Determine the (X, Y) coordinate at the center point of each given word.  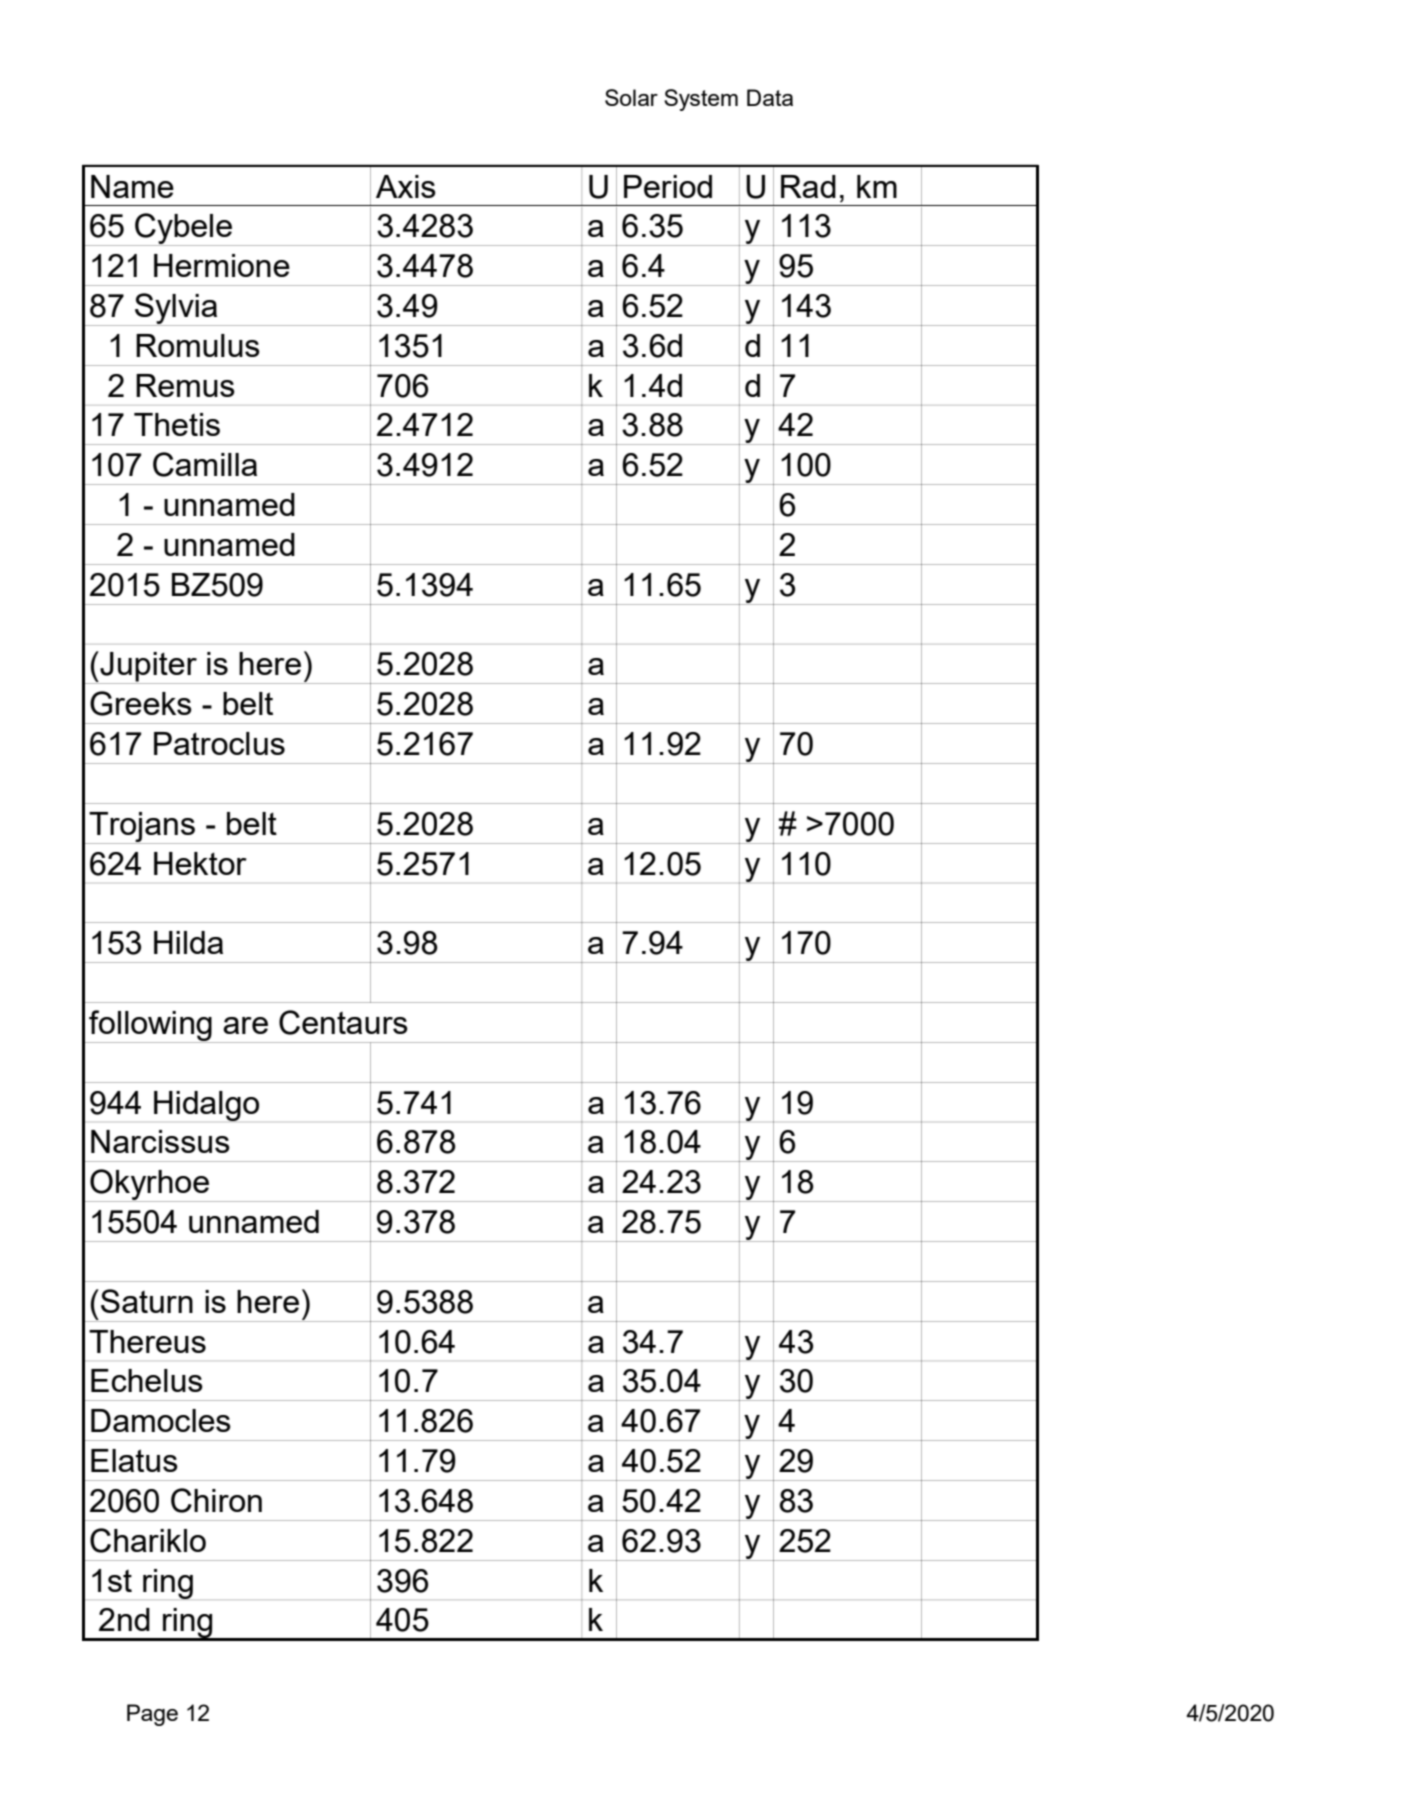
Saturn (147, 1301)
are (245, 1025)
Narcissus (160, 1141)
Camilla (205, 464)
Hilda (188, 942)
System (701, 100)
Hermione (222, 265)
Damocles (161, 1420)
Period (668, 186)
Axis (406, 186)
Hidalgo (206, 1106)
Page (152, 1715)
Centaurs (343, 1022)
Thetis (177, 424)
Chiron (216, 1500)
